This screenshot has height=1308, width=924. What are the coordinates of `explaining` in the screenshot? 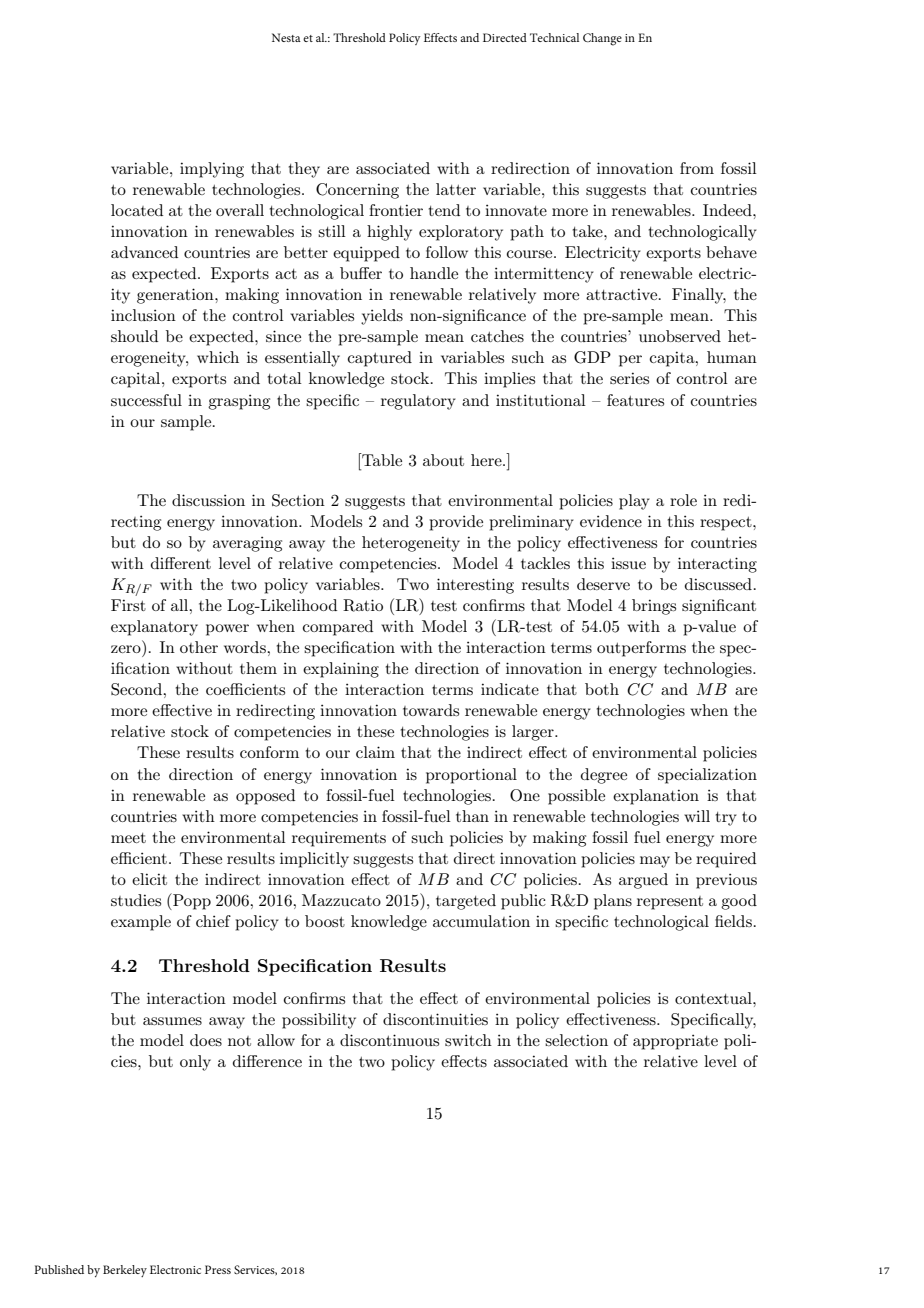 It's located at (341, 670).
